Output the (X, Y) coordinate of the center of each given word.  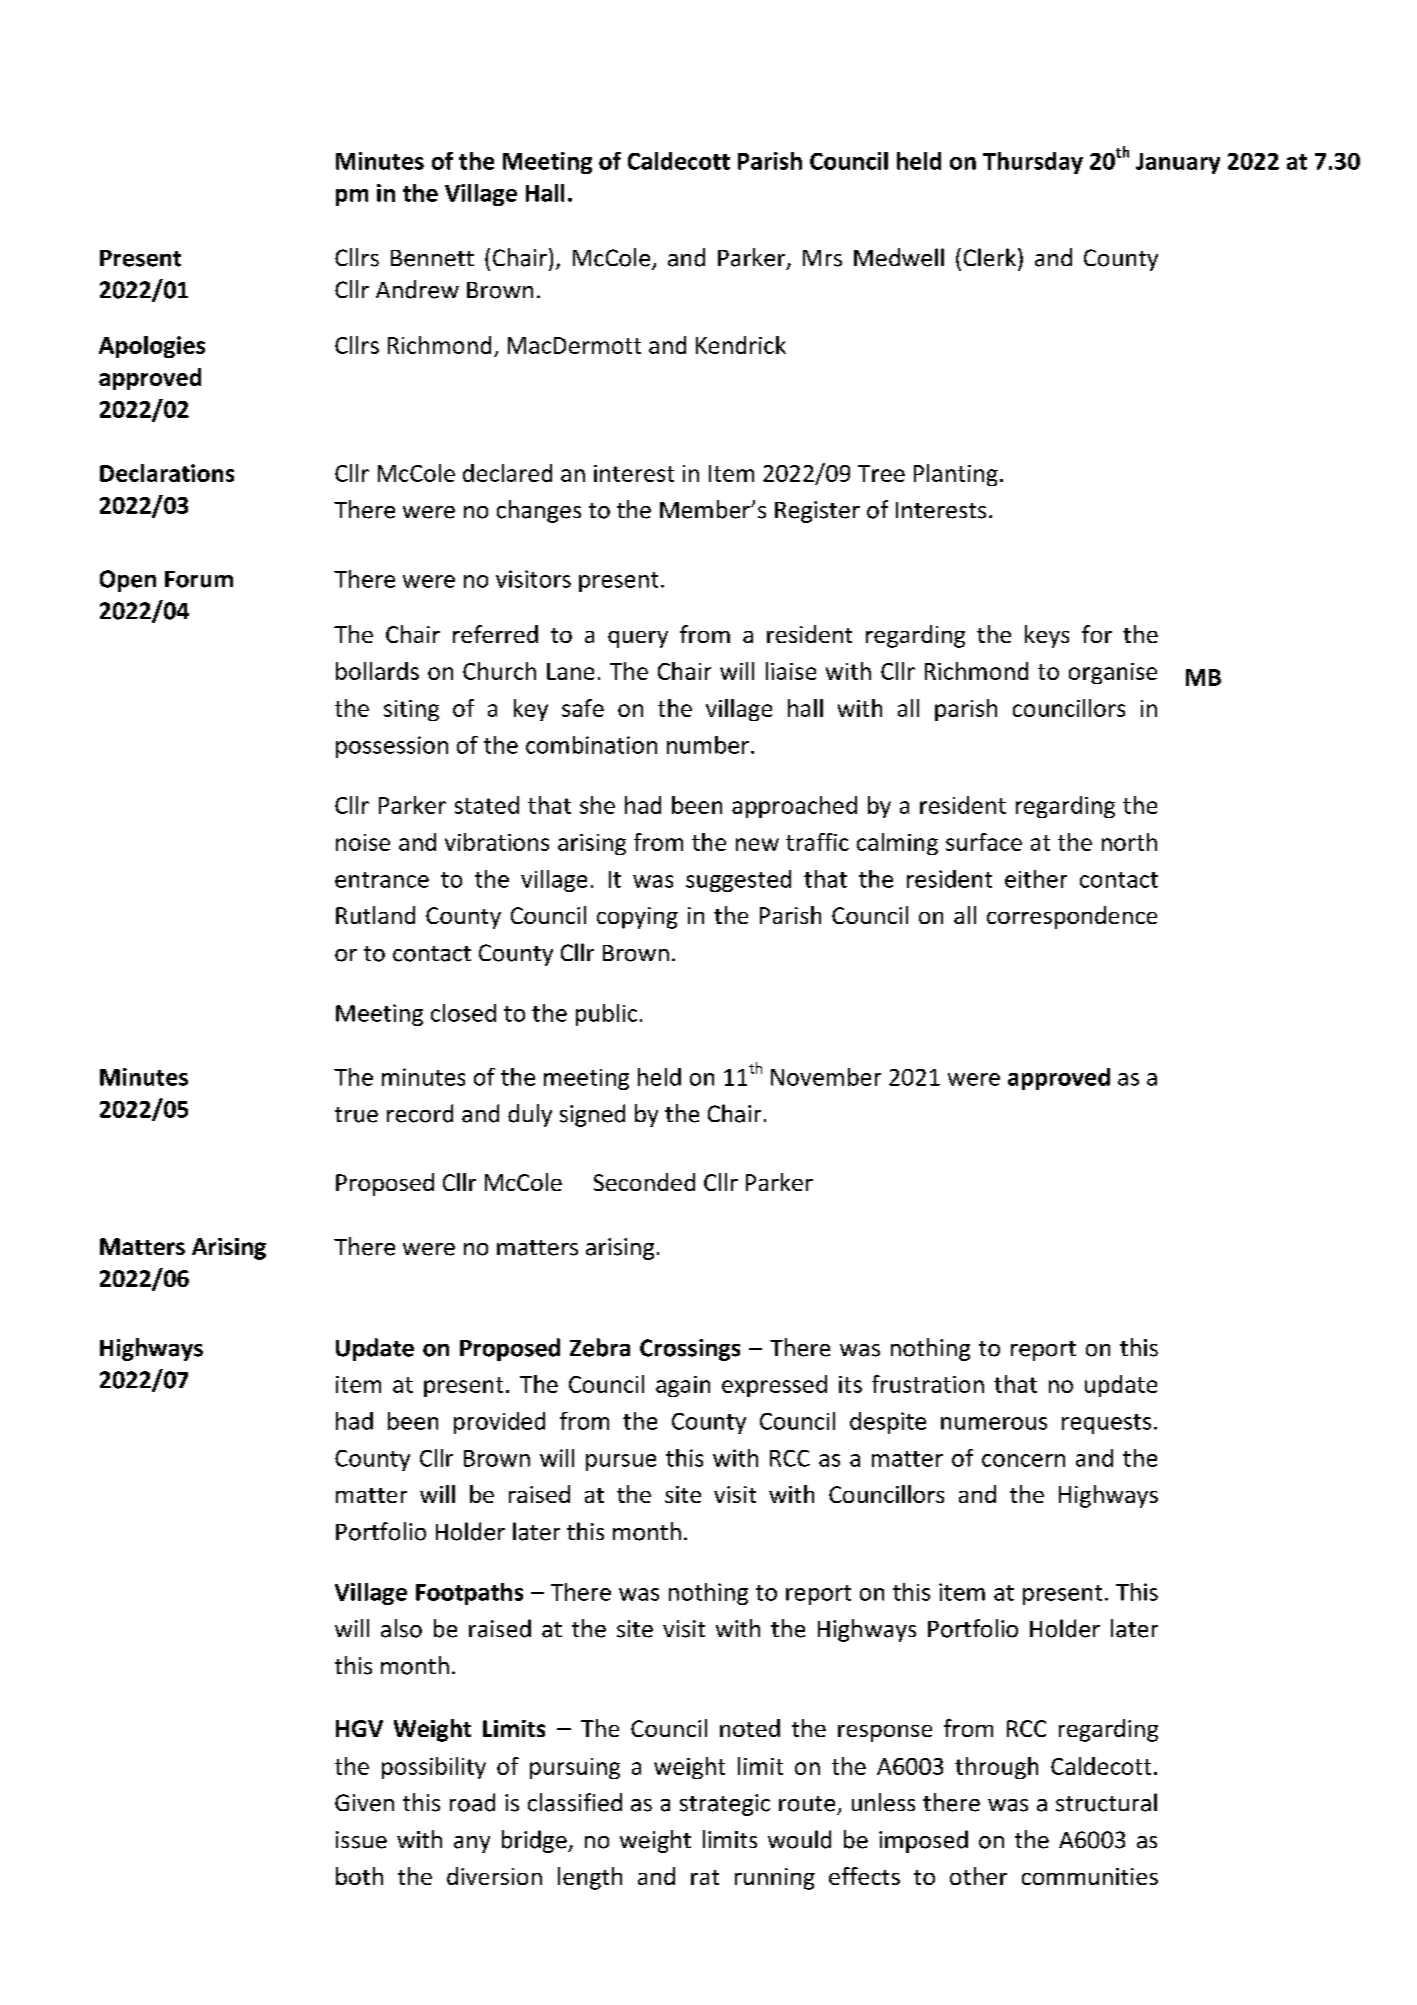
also (401, 1628)
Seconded (644, 1182)
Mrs (822, 258)
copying (637, 918)
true (356, 1115)
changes (539, 511)
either (1036, 879)
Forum (199, 579)
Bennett (432, 258)
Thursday (1033, 163)
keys (1047, 636)
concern (1023, 1460)
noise (363, 842)
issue (361, 1840)
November (826, 1077)
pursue (621, 1462)
